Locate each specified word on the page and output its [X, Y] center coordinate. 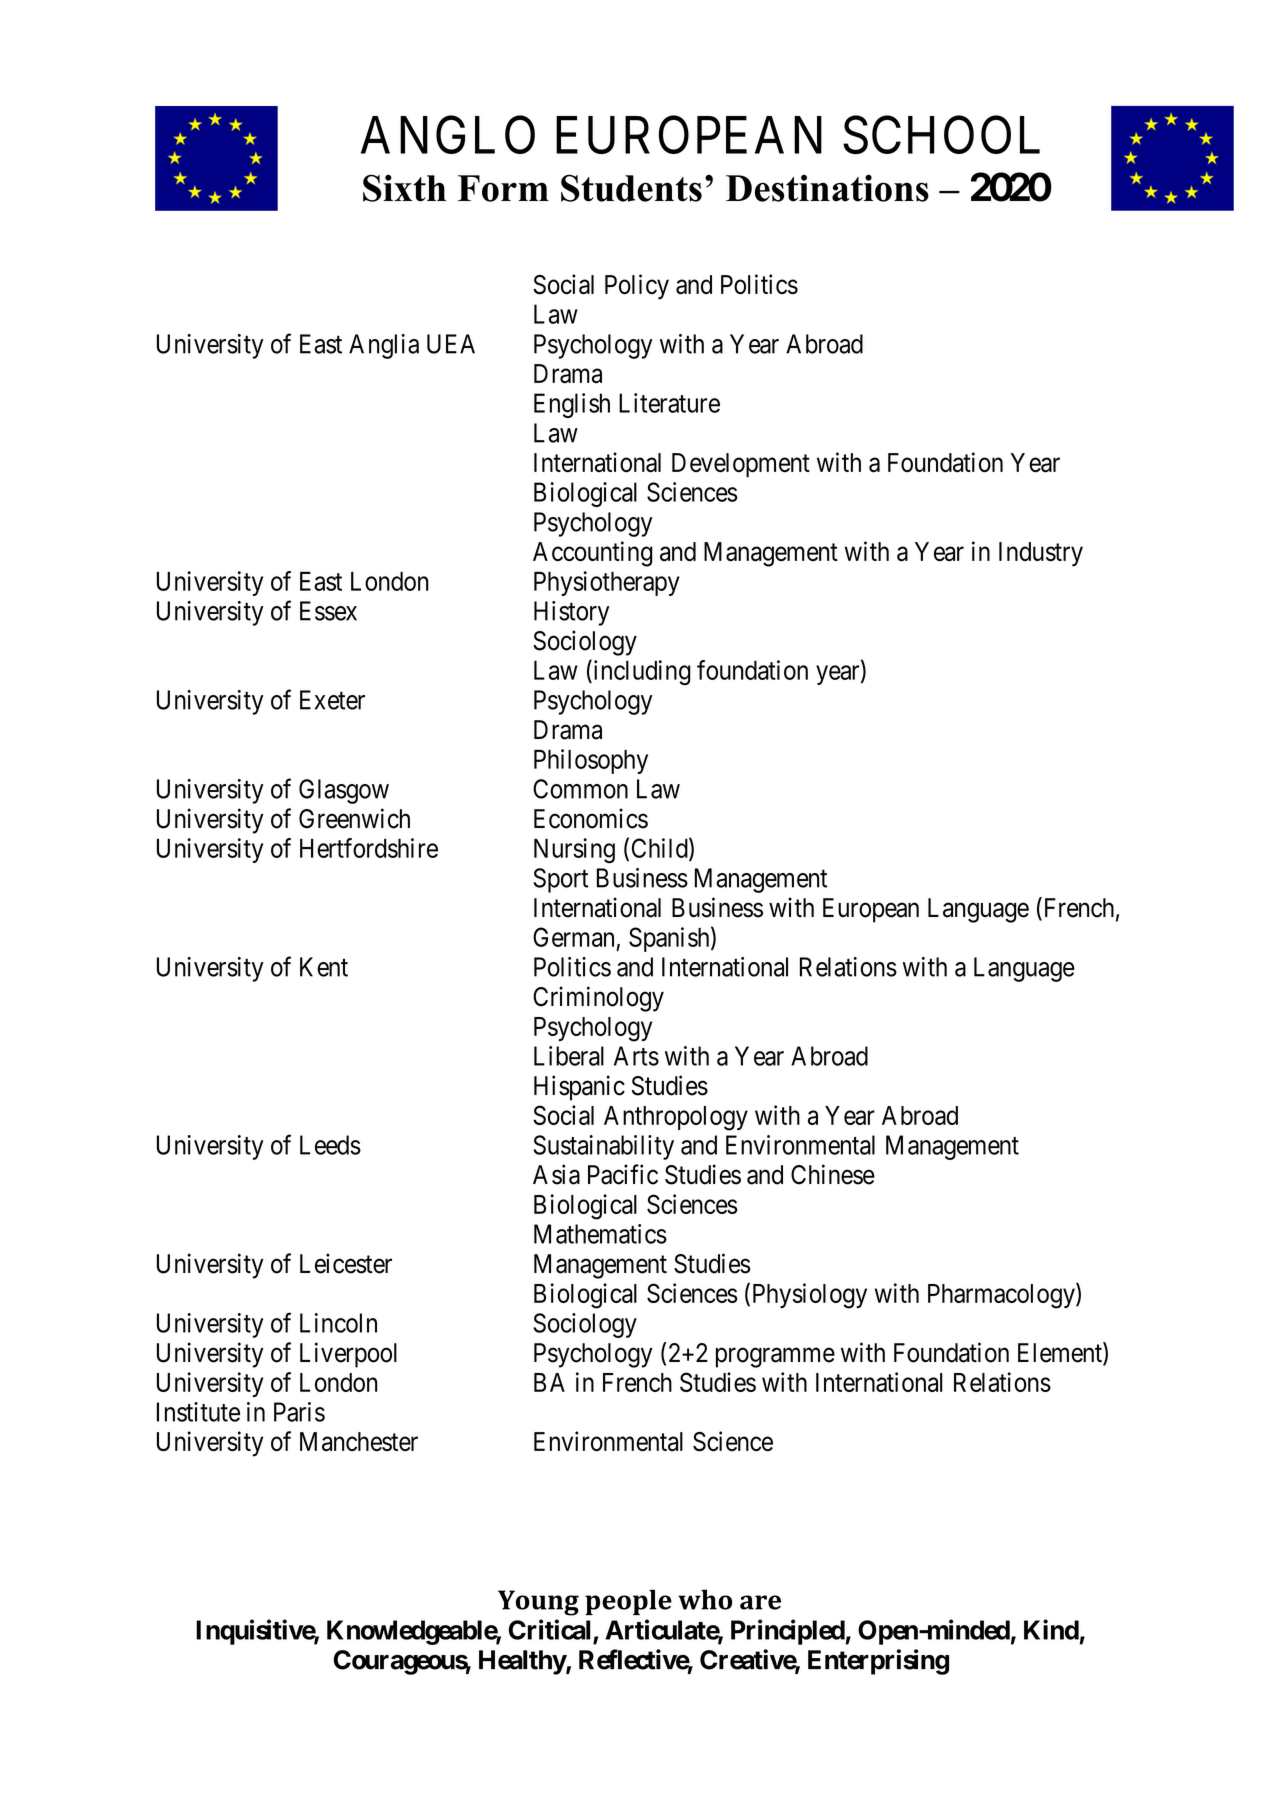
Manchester [359, 1442]
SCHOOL [941, 135]
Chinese [833, 1174]
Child [661, 849]
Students [631, 188]
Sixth [404, 188]
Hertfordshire [369, 848]
